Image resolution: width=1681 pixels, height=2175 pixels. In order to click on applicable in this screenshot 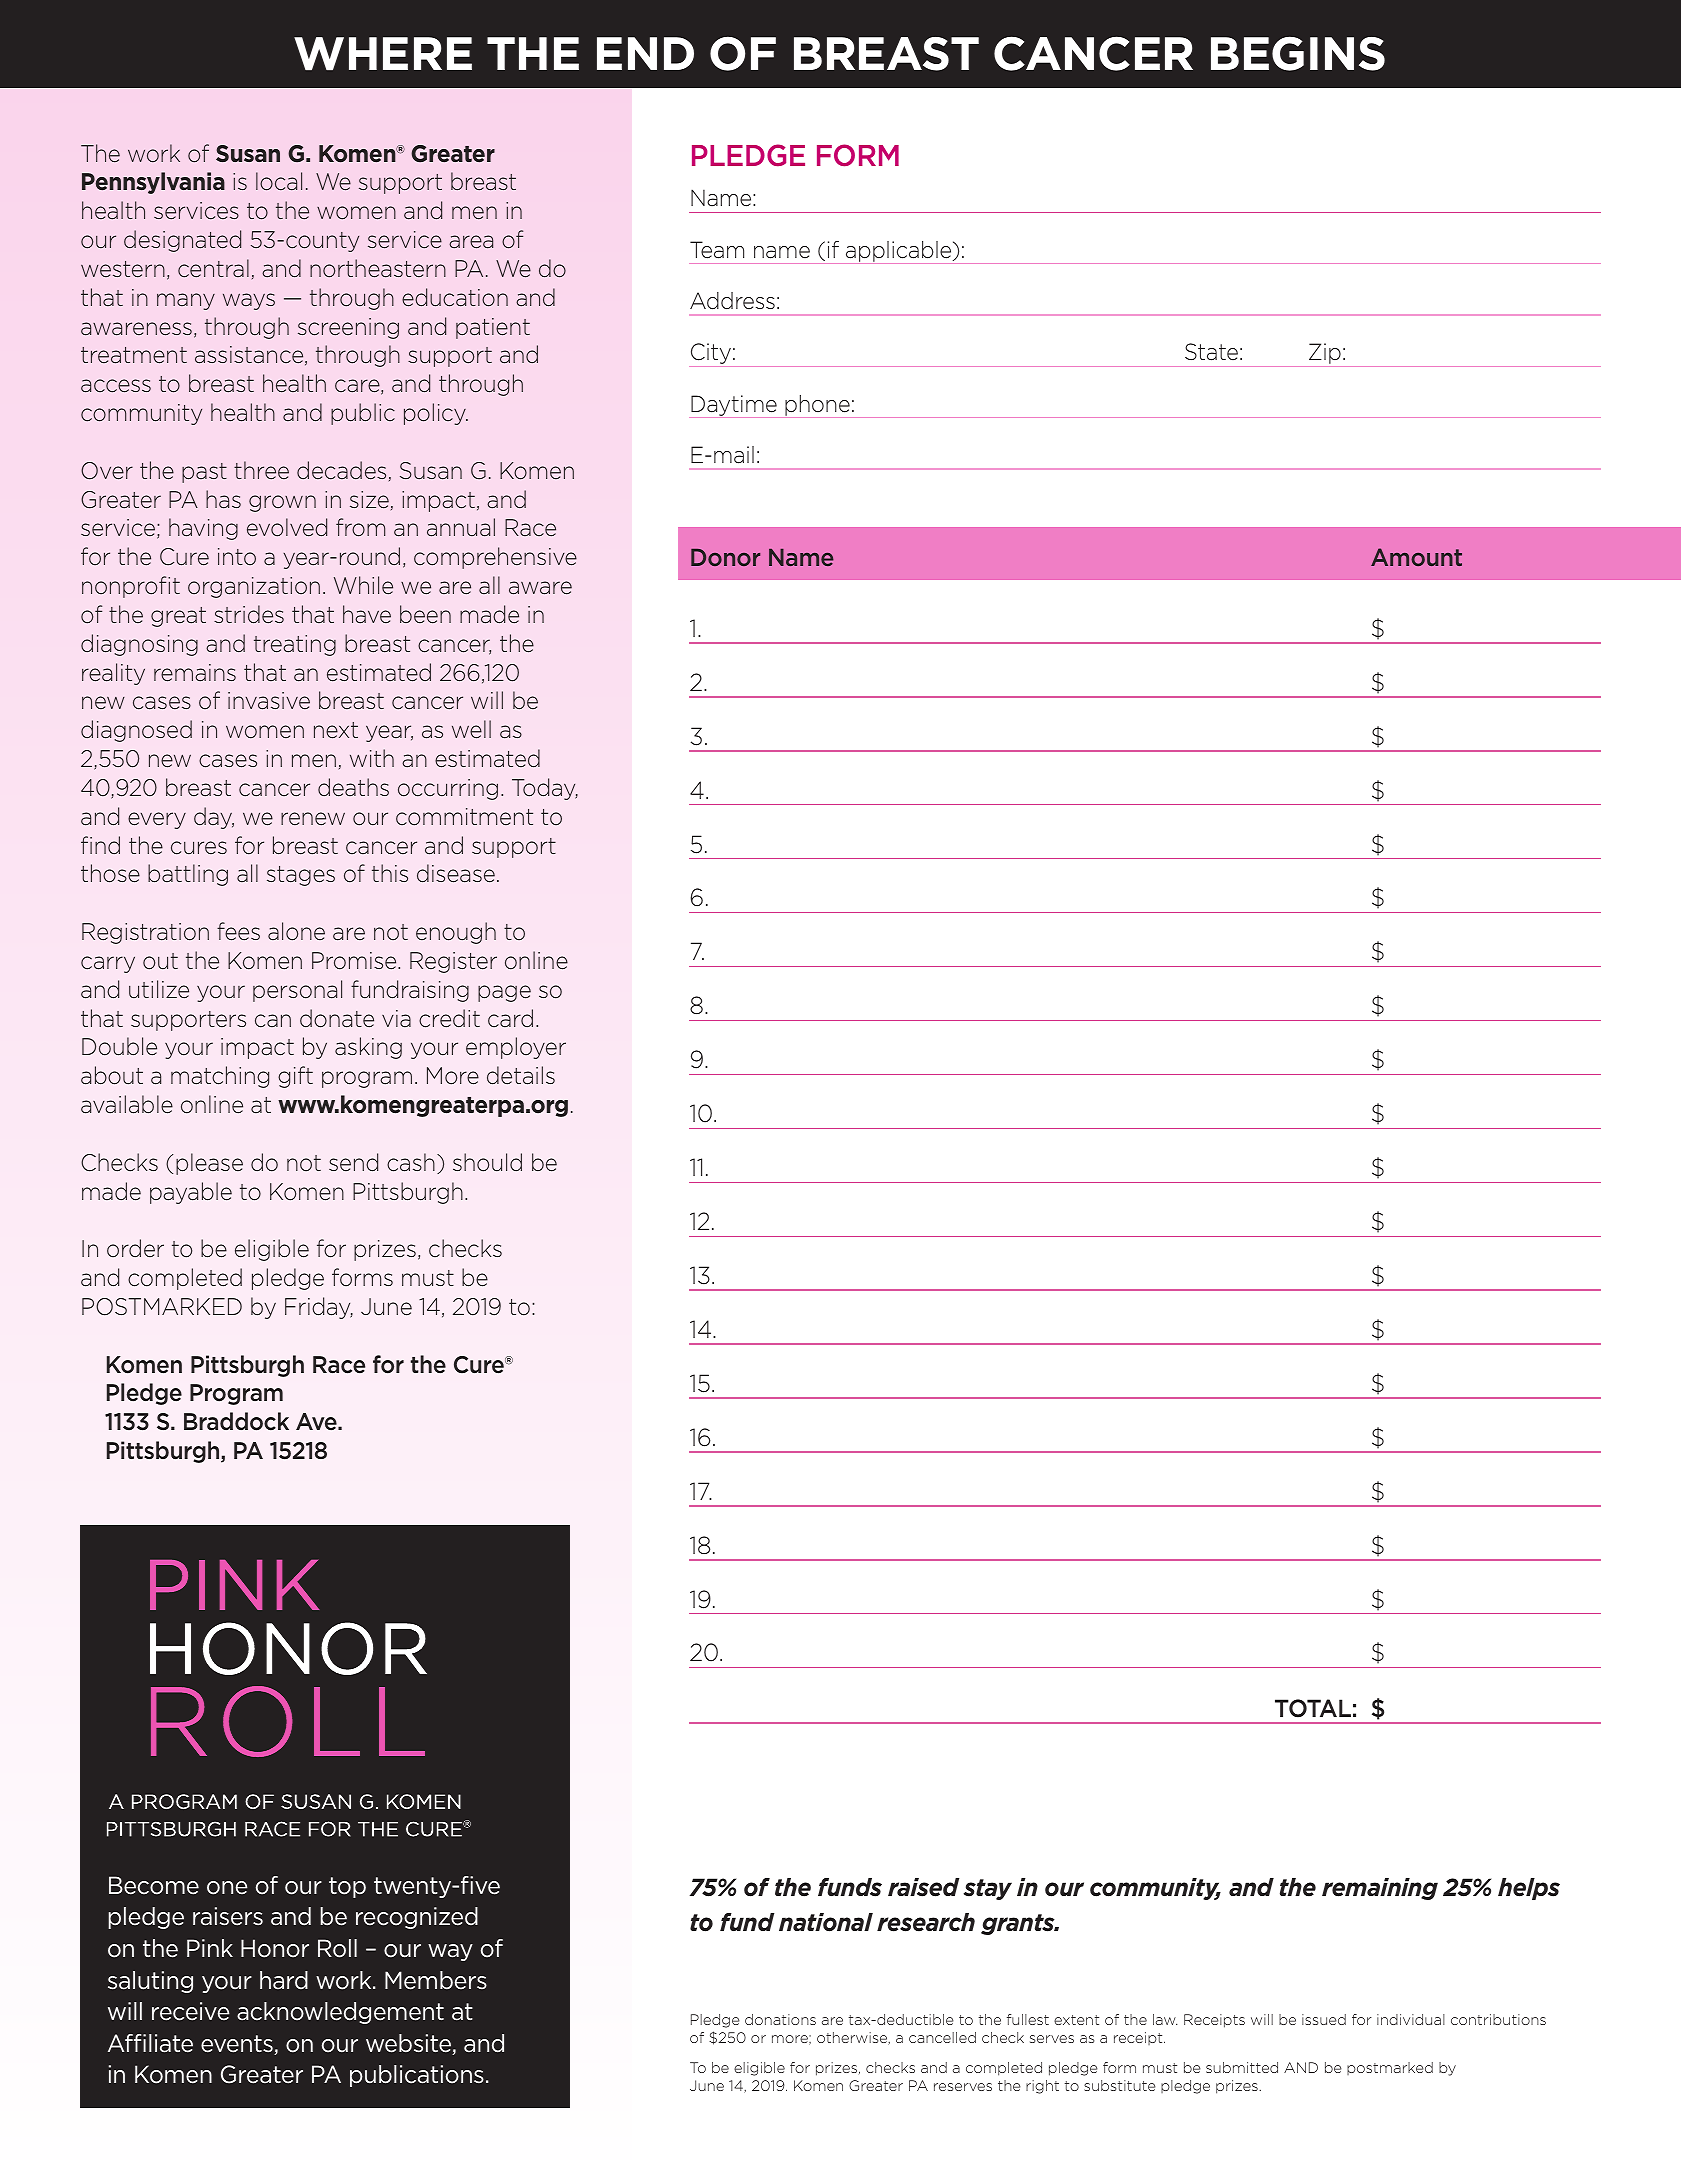, I will do `click(900, 251)`.
